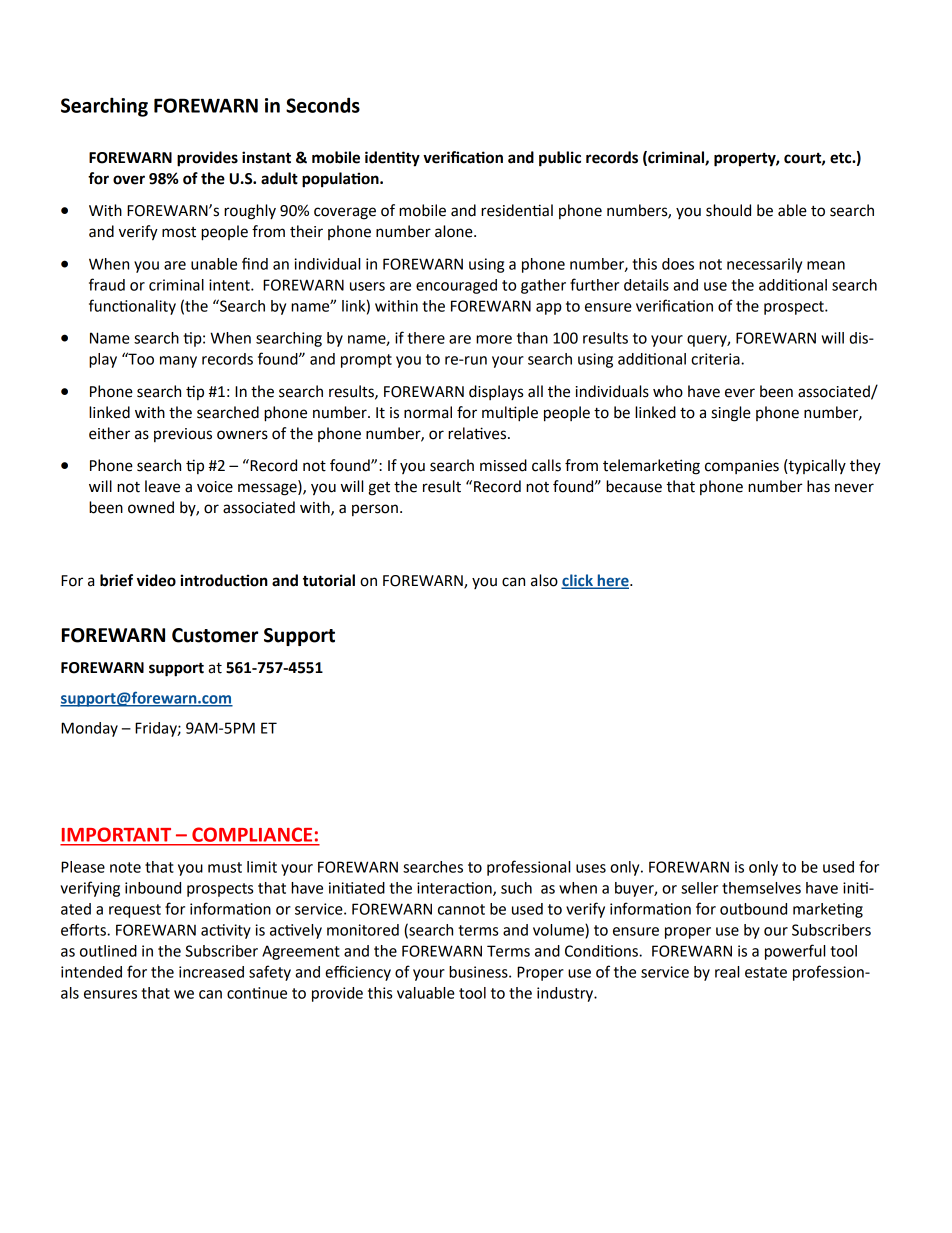 This document has height=1233, width=952. Describe the element at coordinates (731, 414) in the document. I see `single` at that location.
